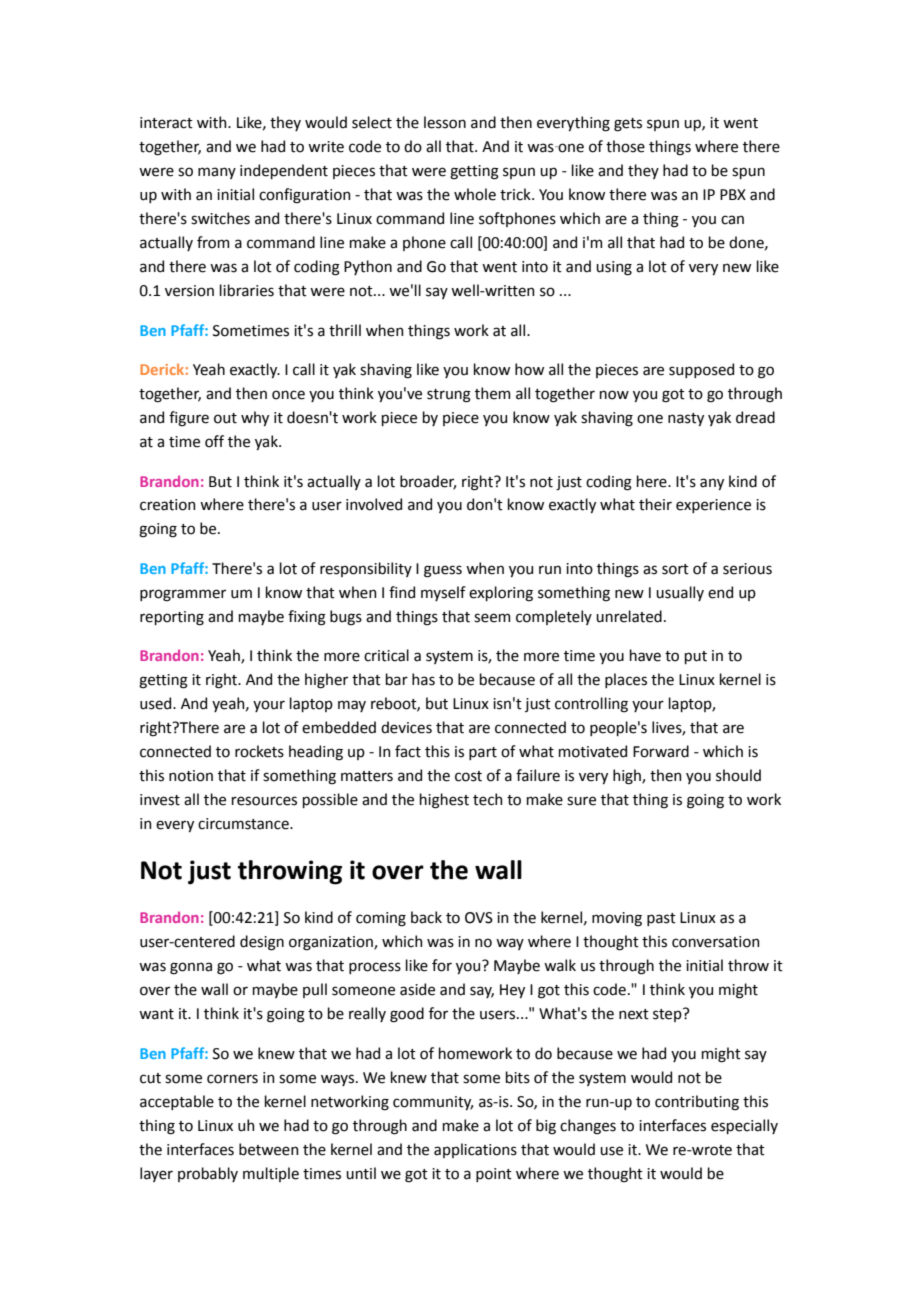 The width and height of the document is (924, 1307). Describe the element at coordinates (217, 173) in the document. I see `many` at that location.
